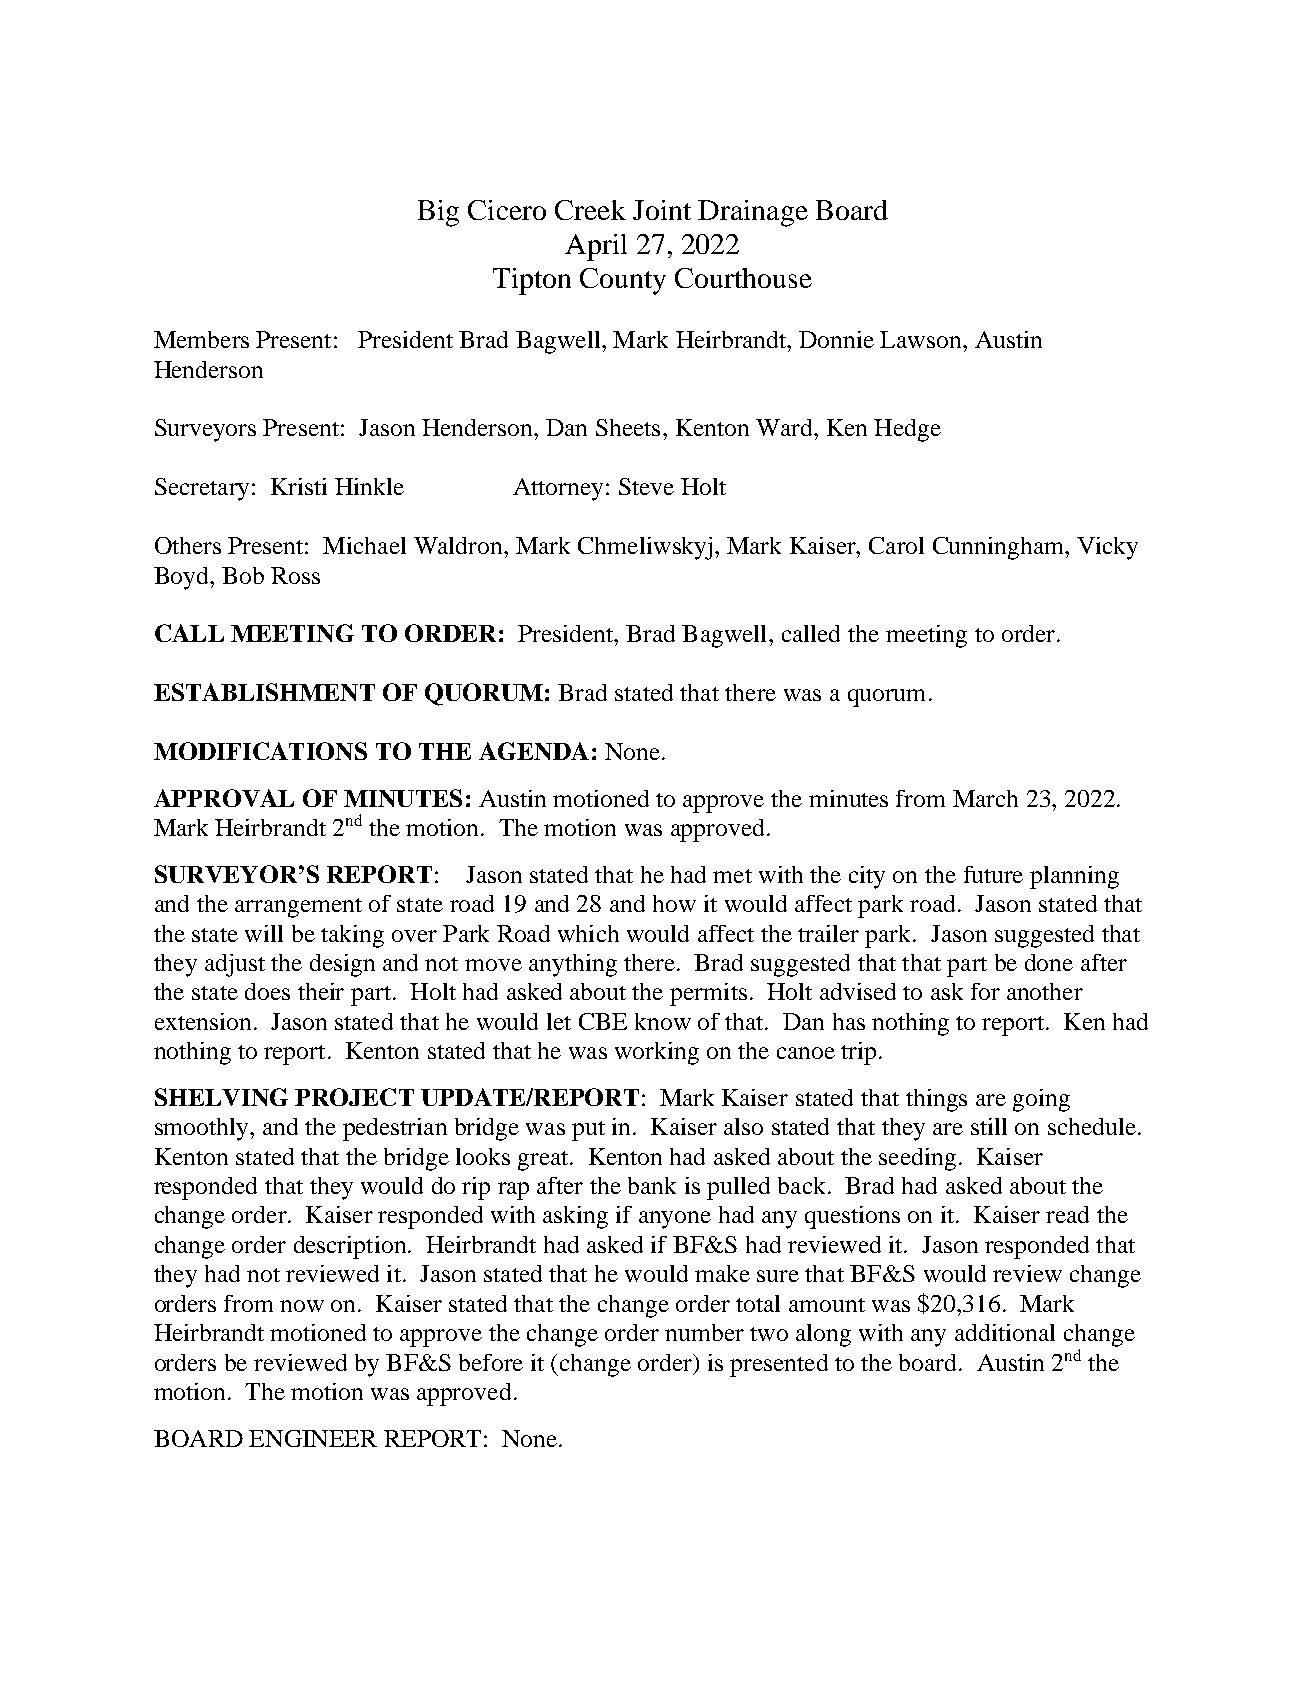 This image has height=1689, width=1305. What do you see at coordinates (596, 247) in the image?
I see `April` at bounding box center [596, 247].
